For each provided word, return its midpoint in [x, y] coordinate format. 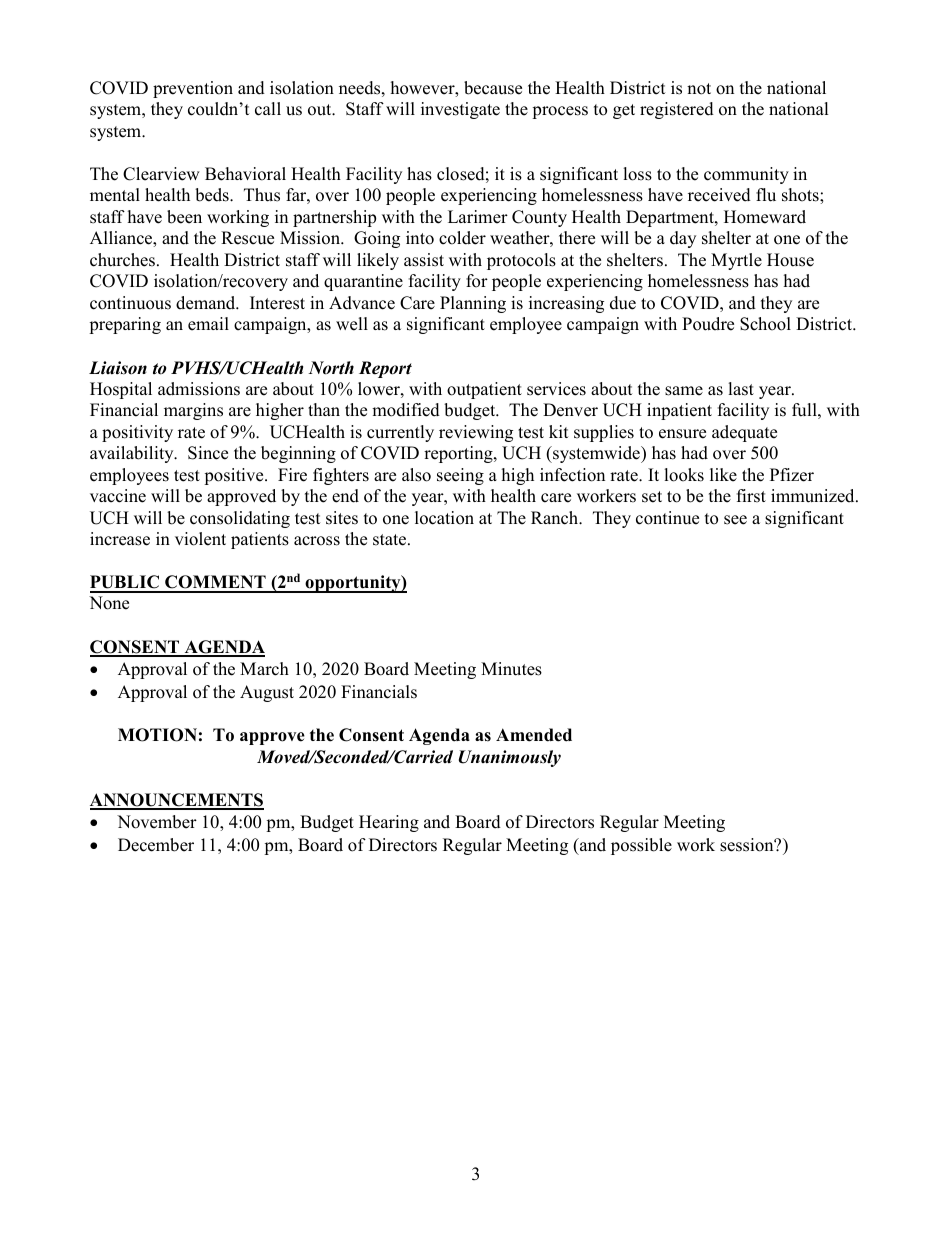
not [699, 89]
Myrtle [736, 261]
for [477, 281]
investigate [460, 110]
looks [684, 475]
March [264, 669]
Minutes [511, 669]
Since [208, 453]
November [157, 822]
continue [667, 518]
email [208, 324]
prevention [193, 89]
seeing [460, 476]
